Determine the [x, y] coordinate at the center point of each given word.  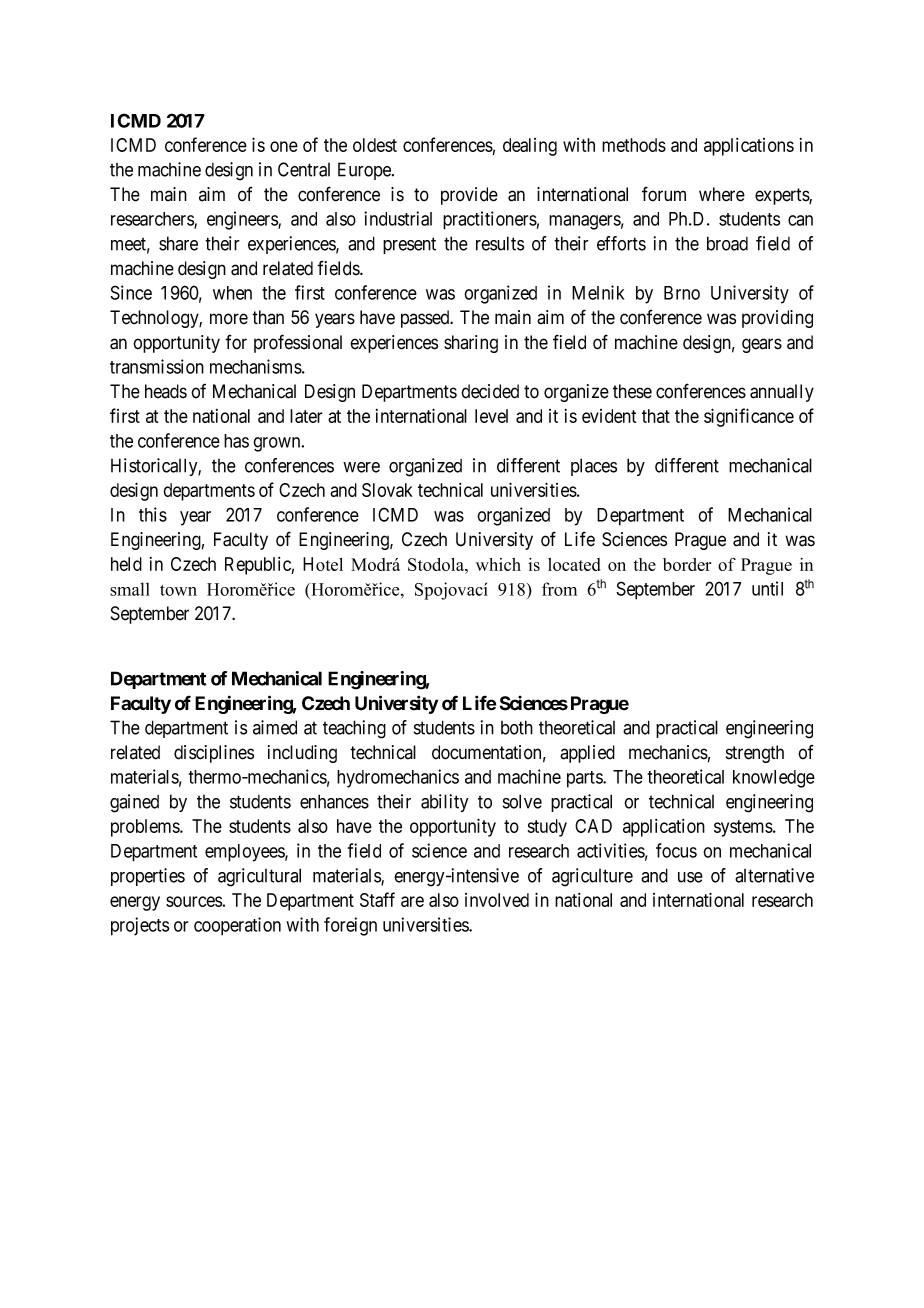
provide [469, 196]
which [498, 564]
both [517, 727]
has [236, 441]
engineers [243, 220]
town [178, 590]
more [229, 319]
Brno [682, 293]
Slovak [387, 490]
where [722, 194]
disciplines [214, 754]
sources [194, 901]
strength [755, 754]
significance [749, 417]
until [767, 588]
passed [426, 319]
